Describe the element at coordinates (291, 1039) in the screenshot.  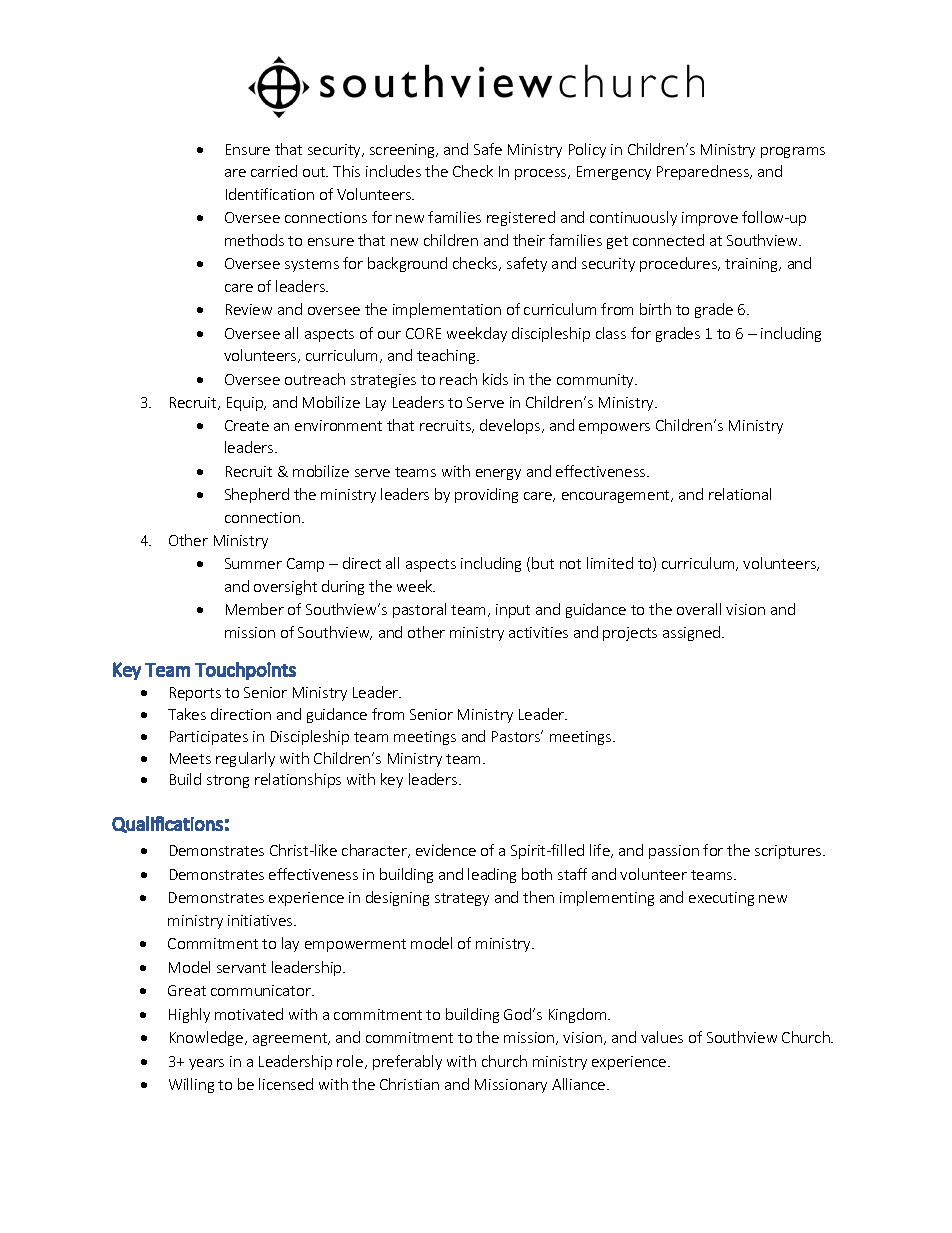
I see `agreement` at that location.
